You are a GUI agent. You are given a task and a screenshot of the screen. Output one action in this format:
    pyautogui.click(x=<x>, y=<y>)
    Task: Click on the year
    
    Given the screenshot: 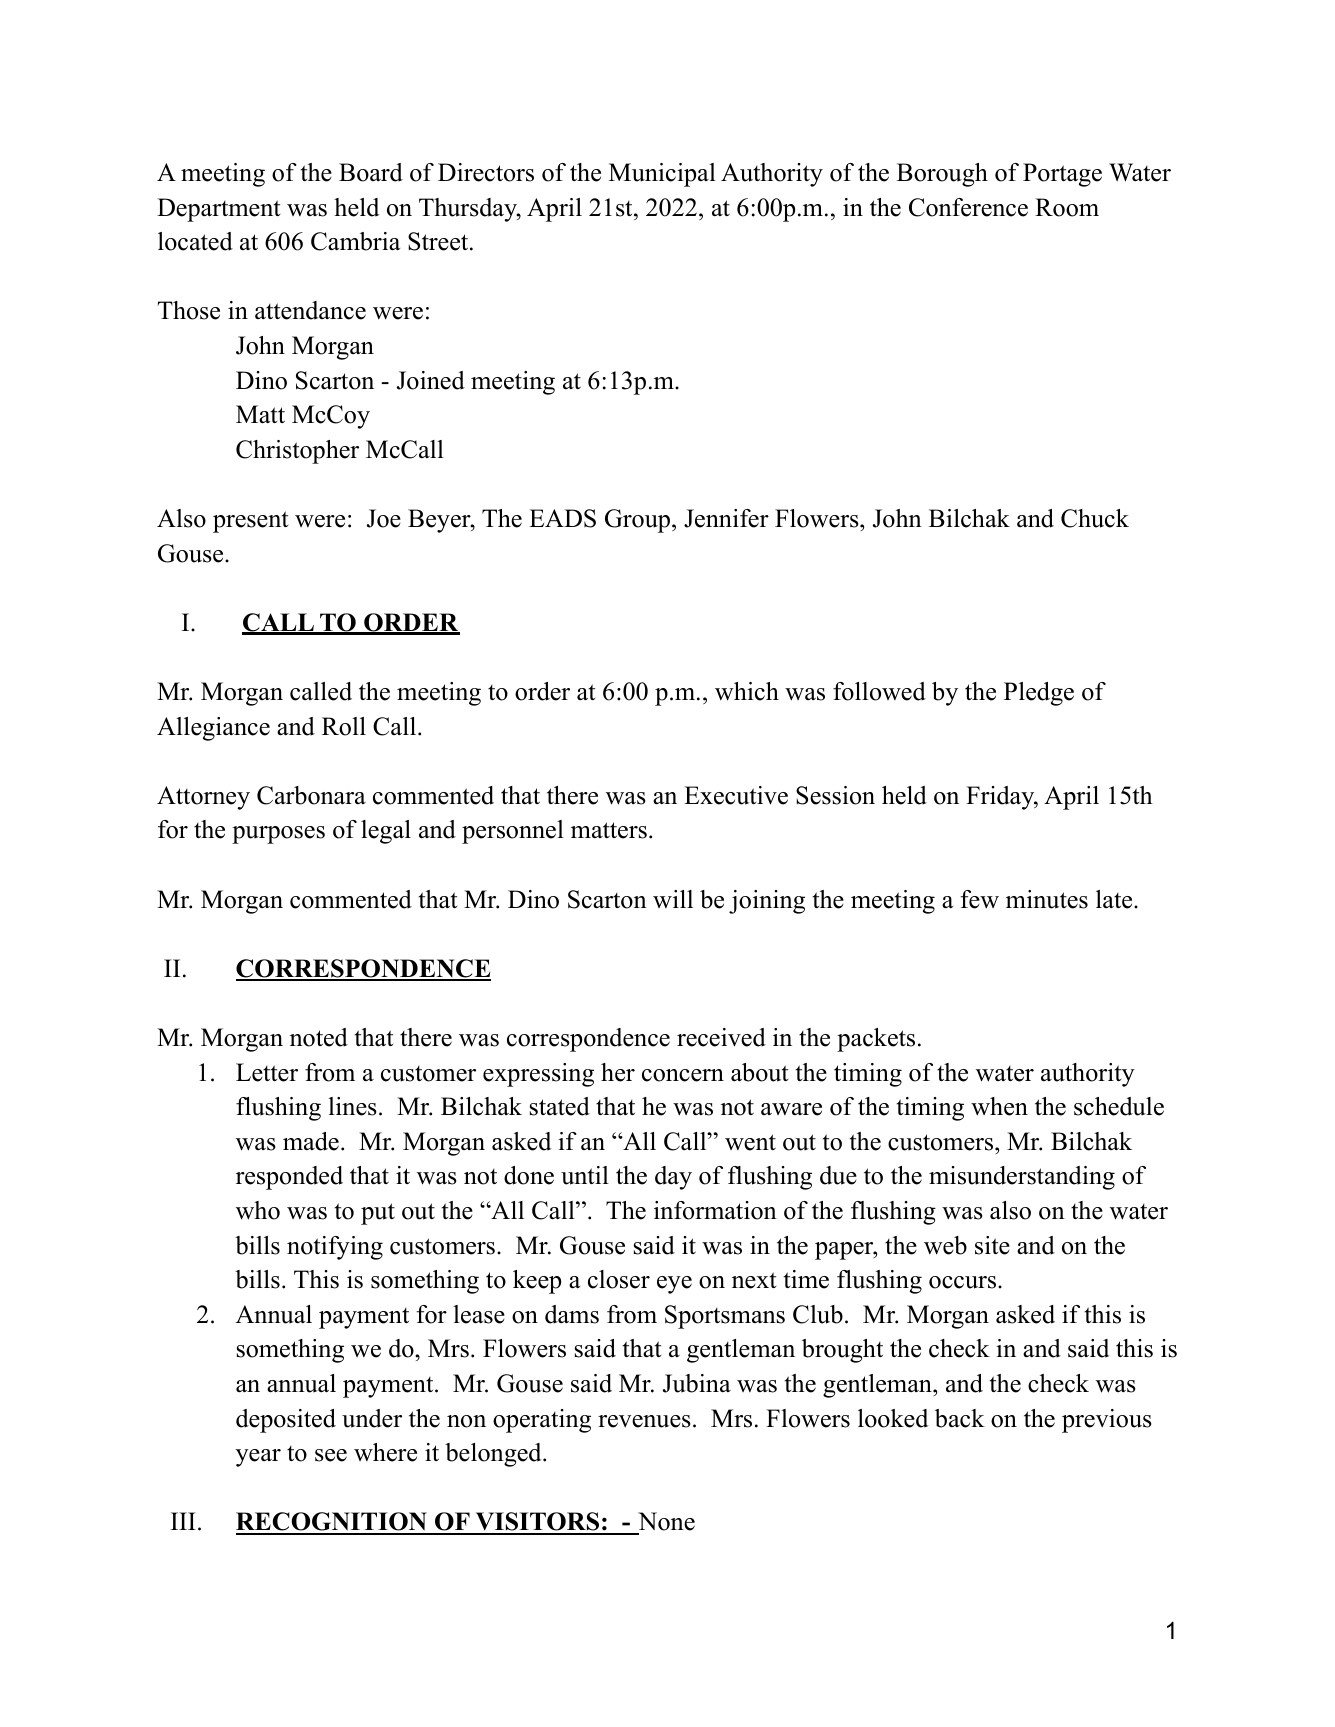 What is the action you would take?
    pyautogui.click(x=258, y=1458)
